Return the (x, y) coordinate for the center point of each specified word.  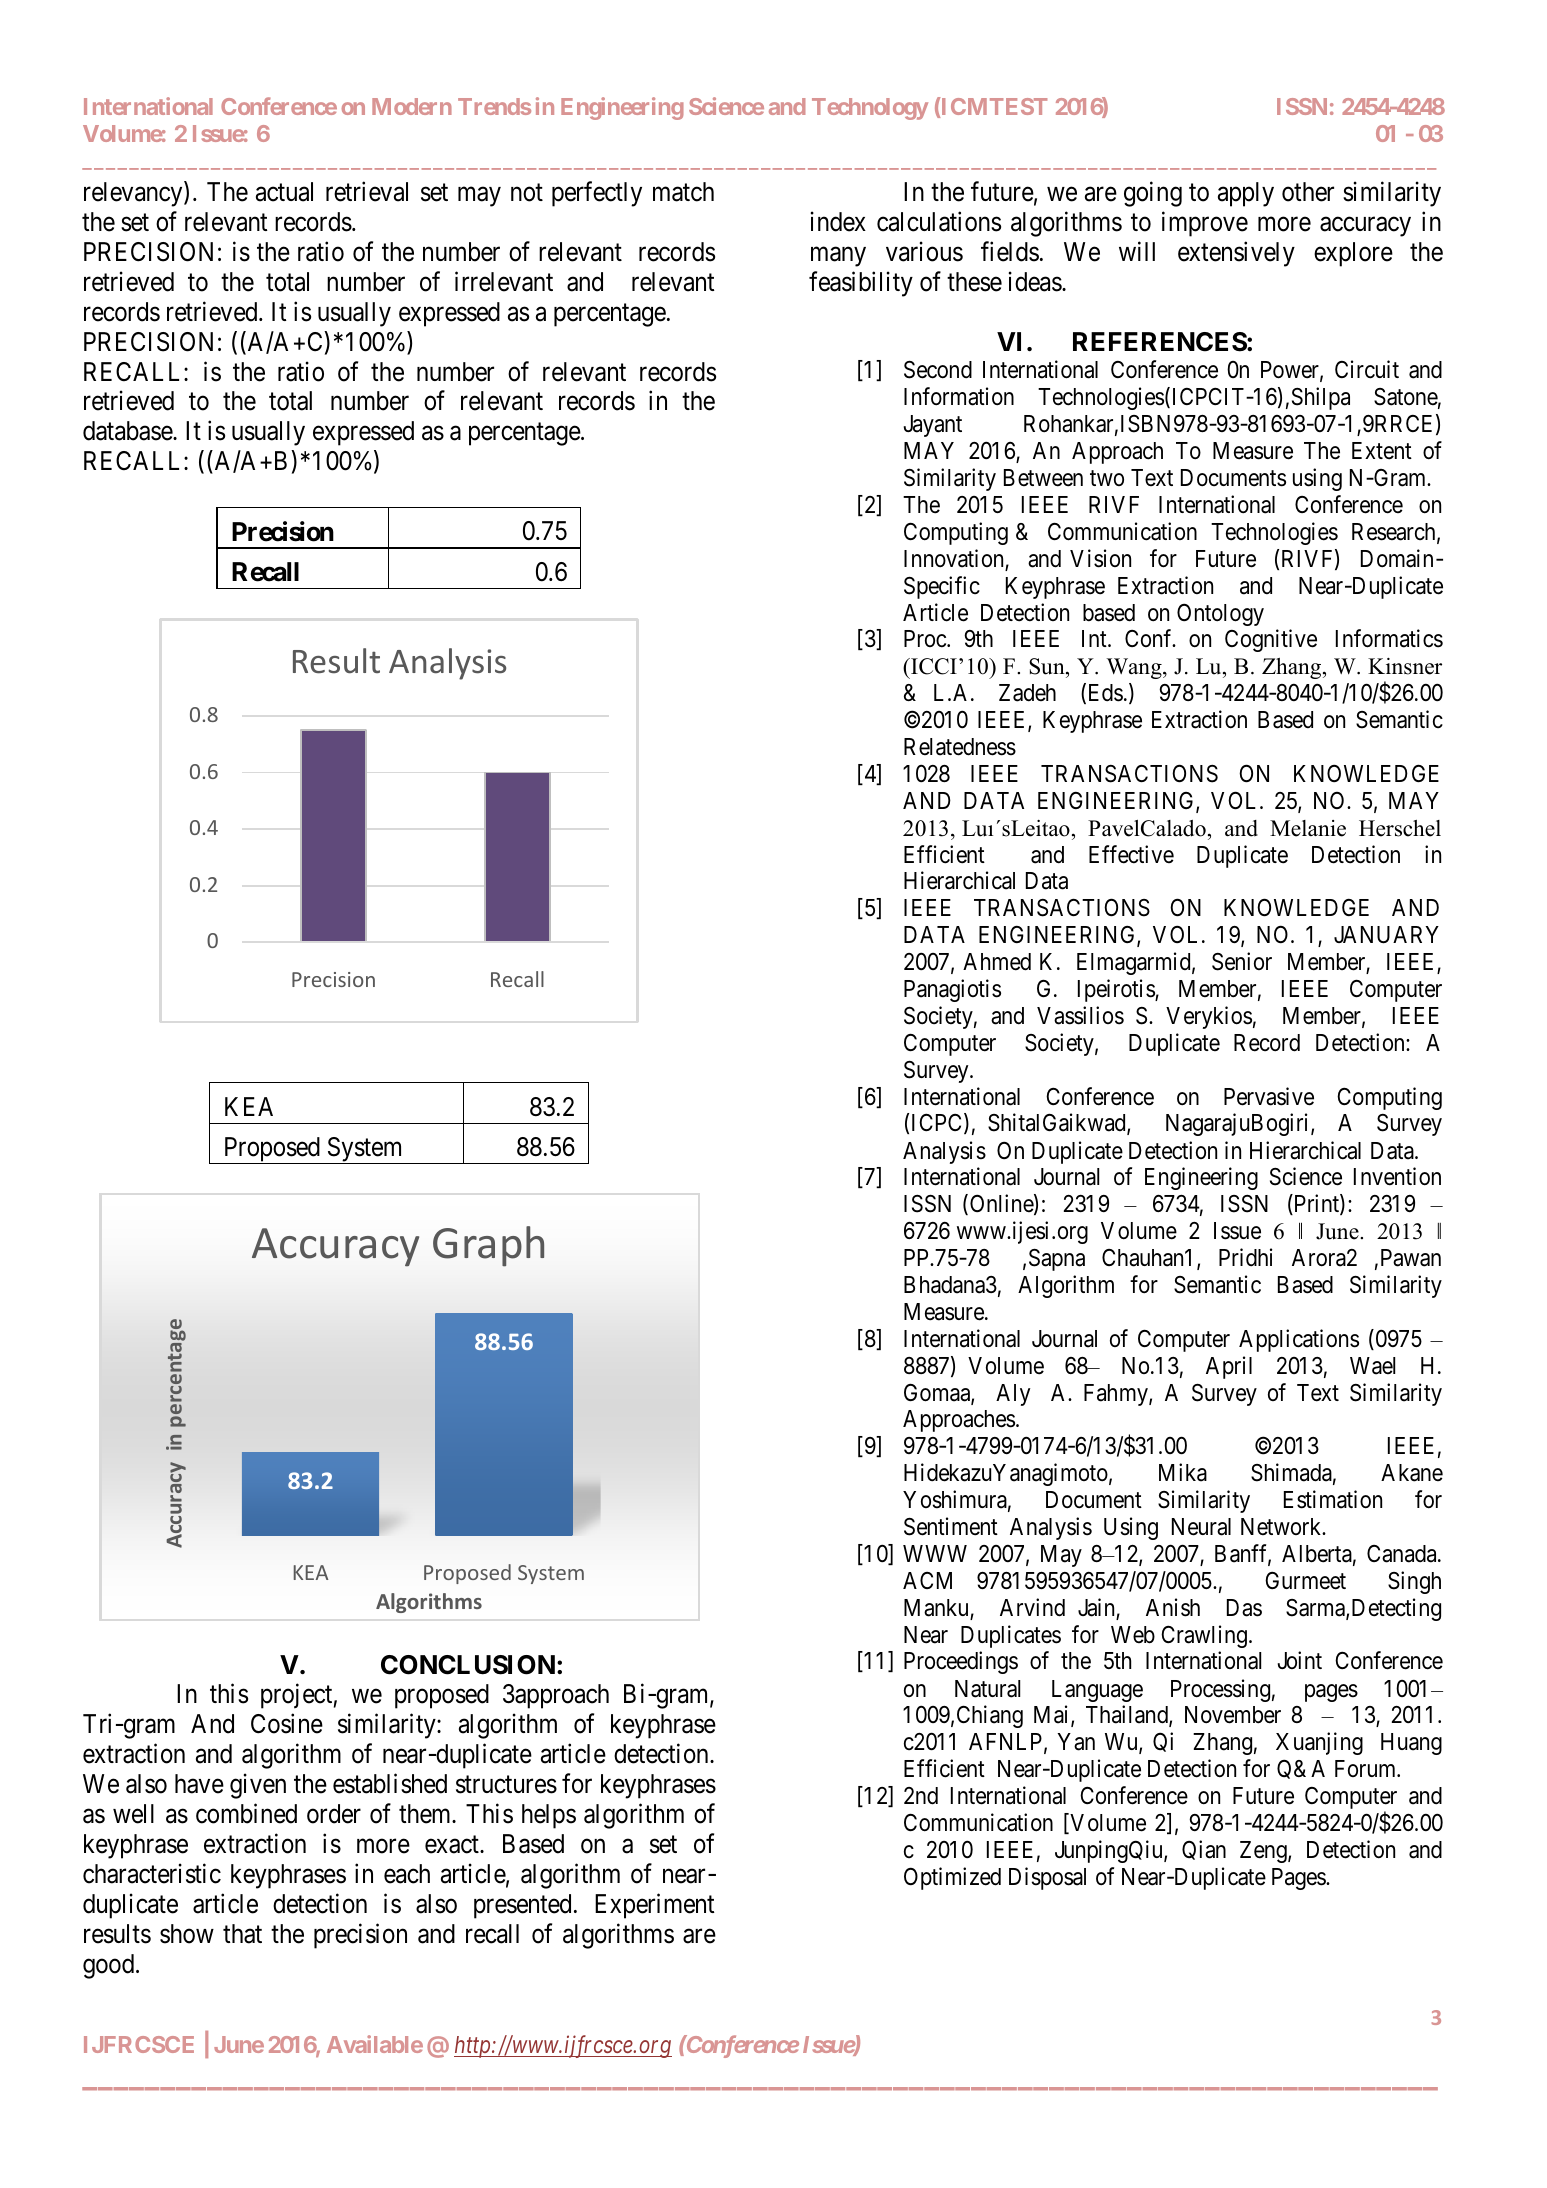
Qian (1204, 1850)
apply (1246, 194)
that (242, 1934)
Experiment (655, 1906)
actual (284, 192)
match (683, 192)
